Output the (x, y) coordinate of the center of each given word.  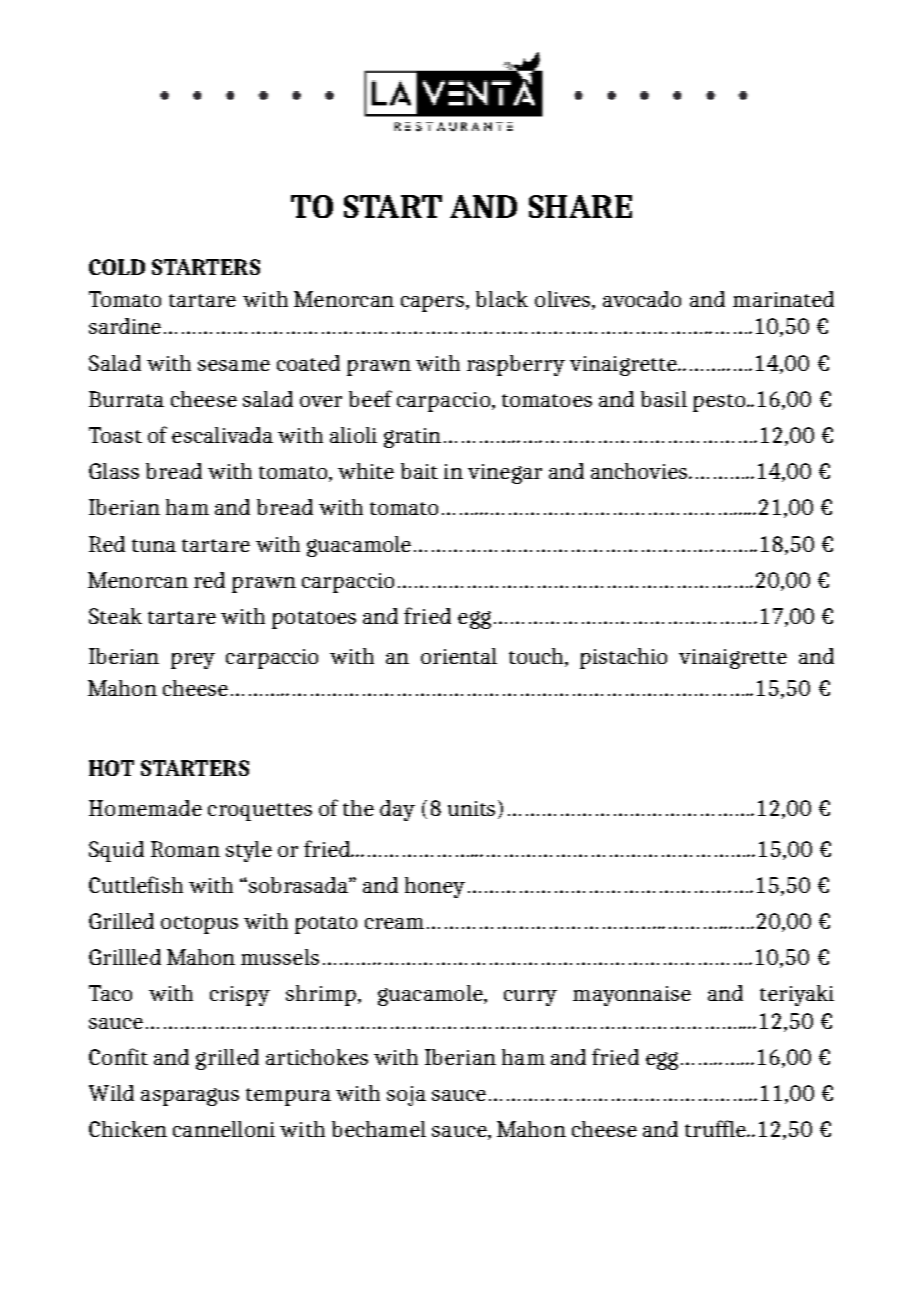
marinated (783, 299)
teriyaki (797, 995)
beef (370, 398)
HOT (111, 768)
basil (664, 399)
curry (530, 998)
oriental (459, 656)
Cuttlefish (136, 884)
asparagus (190, 1097)
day (397, 810)
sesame (234, 365)
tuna (154, 545)
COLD (117, 267)
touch (537, 657)
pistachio (623, 658)
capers (432, 304)
